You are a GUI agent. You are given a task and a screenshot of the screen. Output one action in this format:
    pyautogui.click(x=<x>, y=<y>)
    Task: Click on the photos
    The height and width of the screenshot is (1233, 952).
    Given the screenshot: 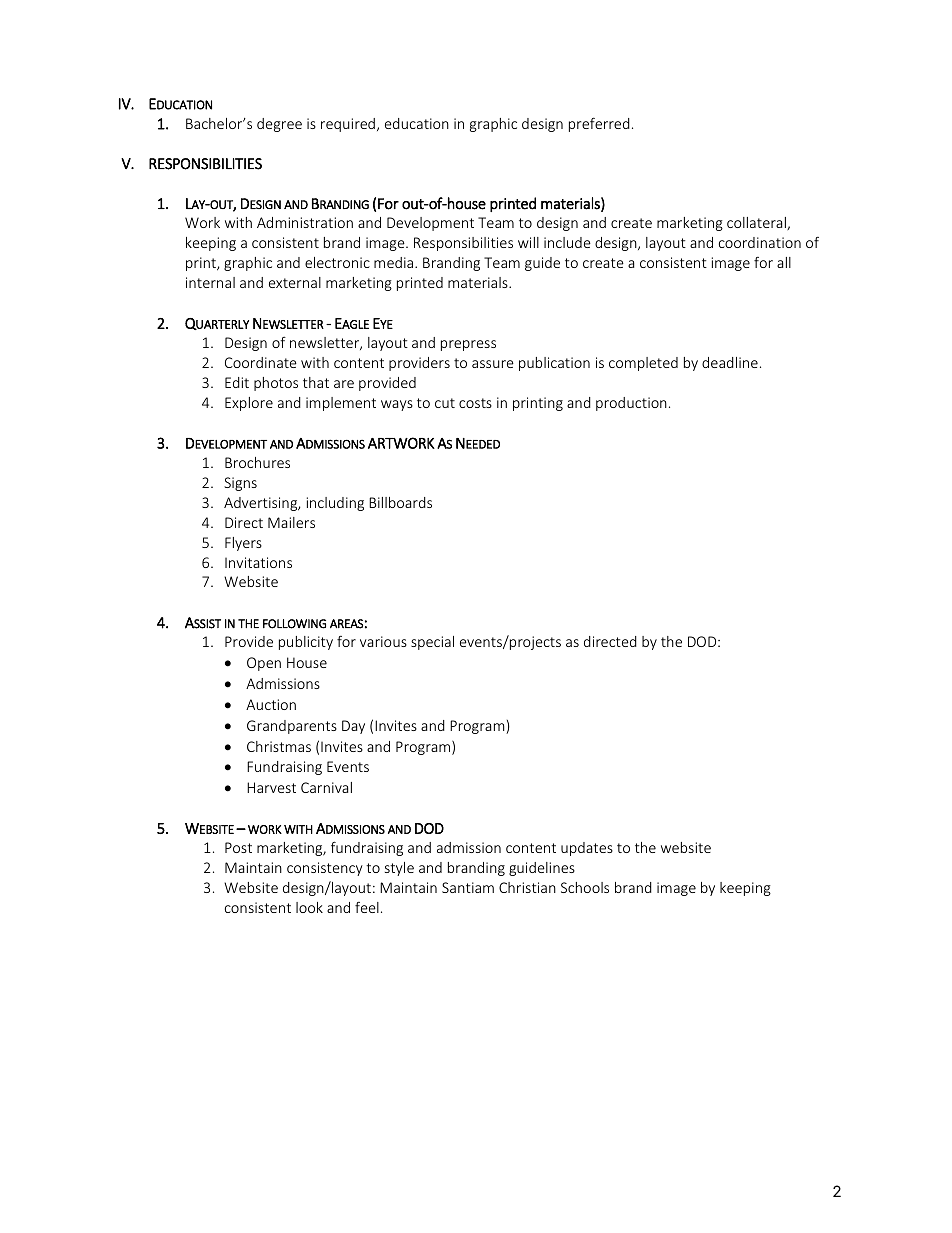 What is the action you would take?
    pyautogui.click(x=276, y=384)
